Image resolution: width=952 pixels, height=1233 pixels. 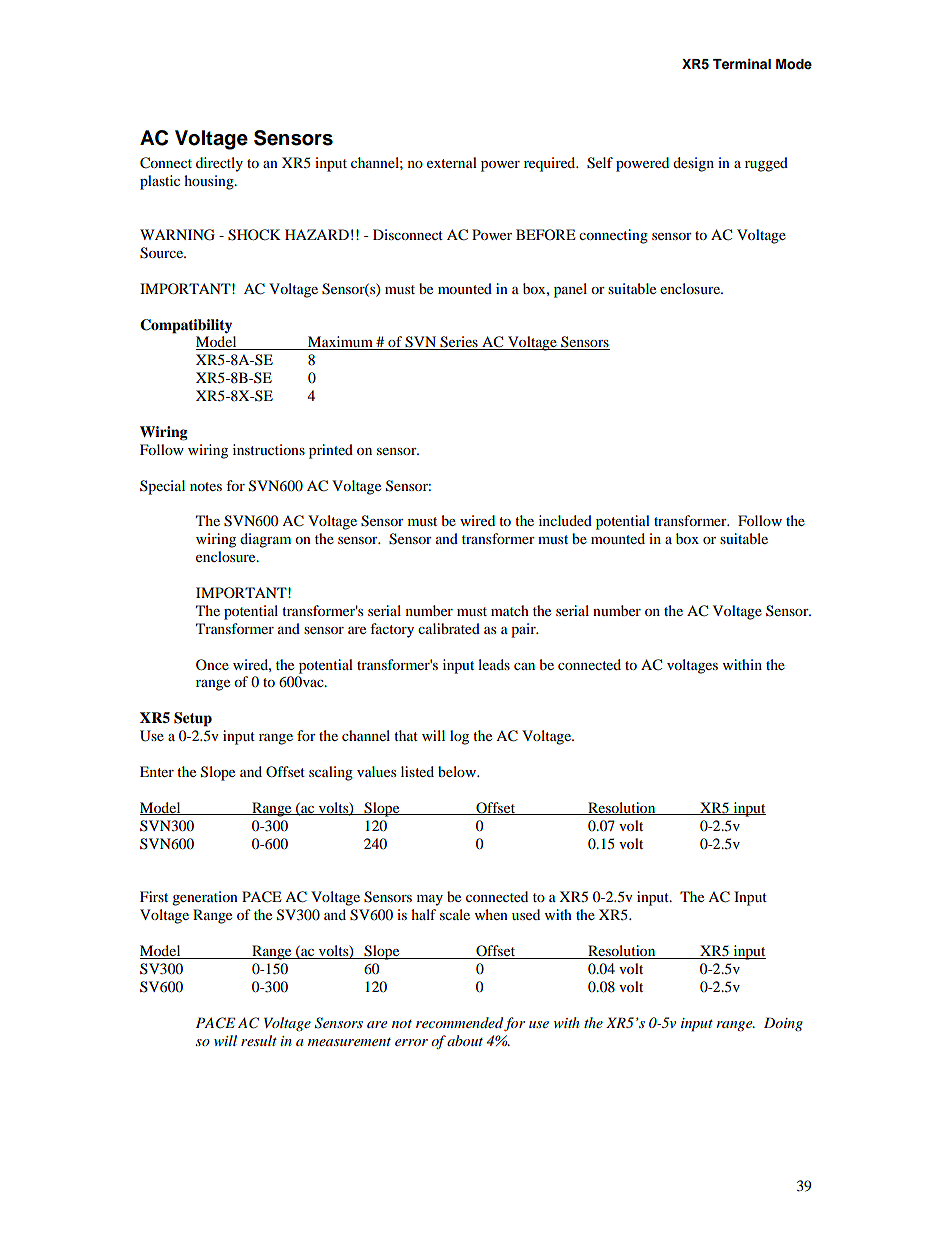 What do you see at coordinates (742, 64) in the screenshot?
I see `Terminal` at bounding box center [742, 64].
